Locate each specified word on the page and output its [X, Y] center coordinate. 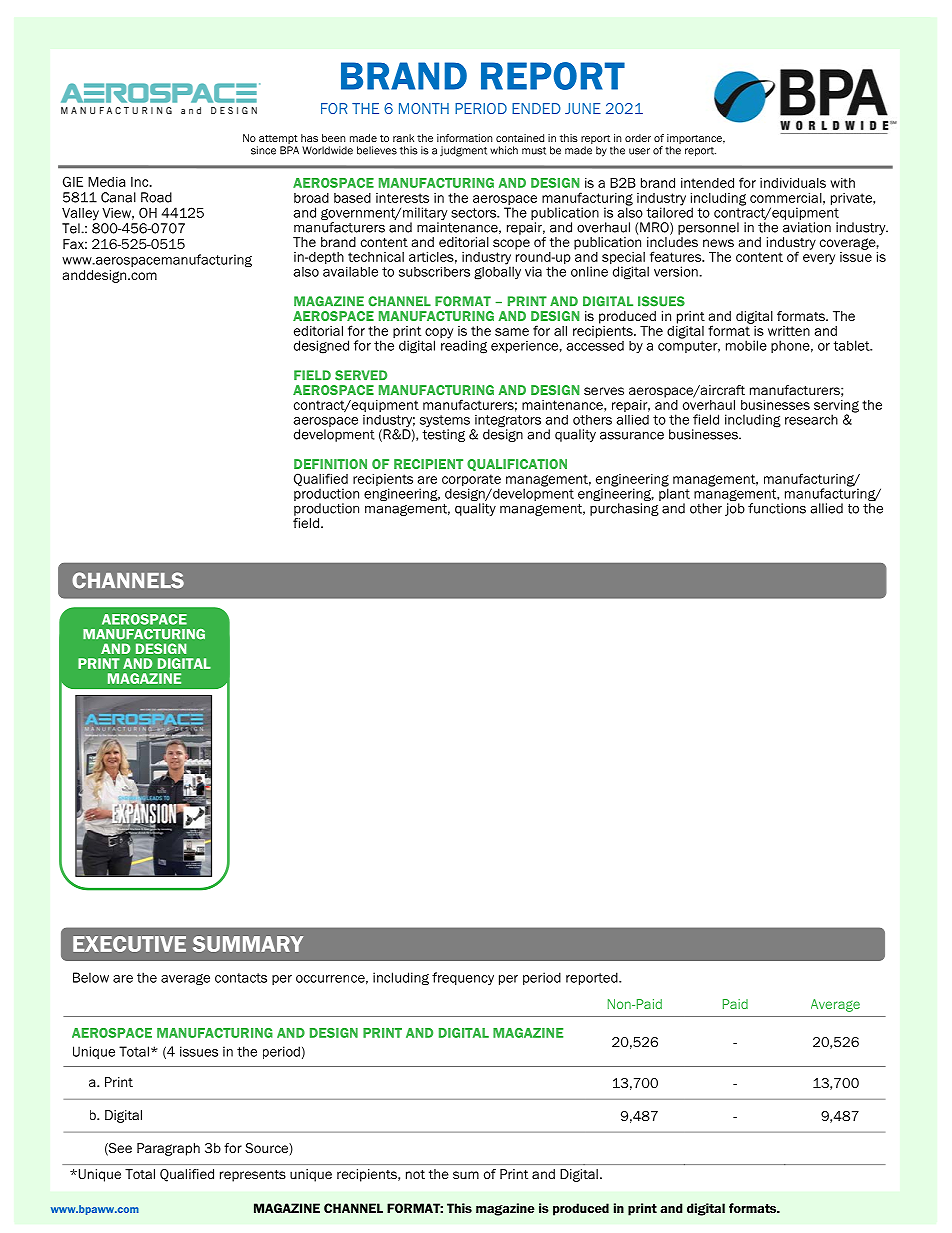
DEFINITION [330, 464]
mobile [746, 345]
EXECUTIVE [129, 944]
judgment [463, 151]
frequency [463, 978]
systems [445, 422]
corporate [471, 481]
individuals [793, 183]
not [415, 1174]
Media [107, 182]
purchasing [624, 509]
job [735, 509]
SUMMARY [248, 944]
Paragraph [168, 1149]
